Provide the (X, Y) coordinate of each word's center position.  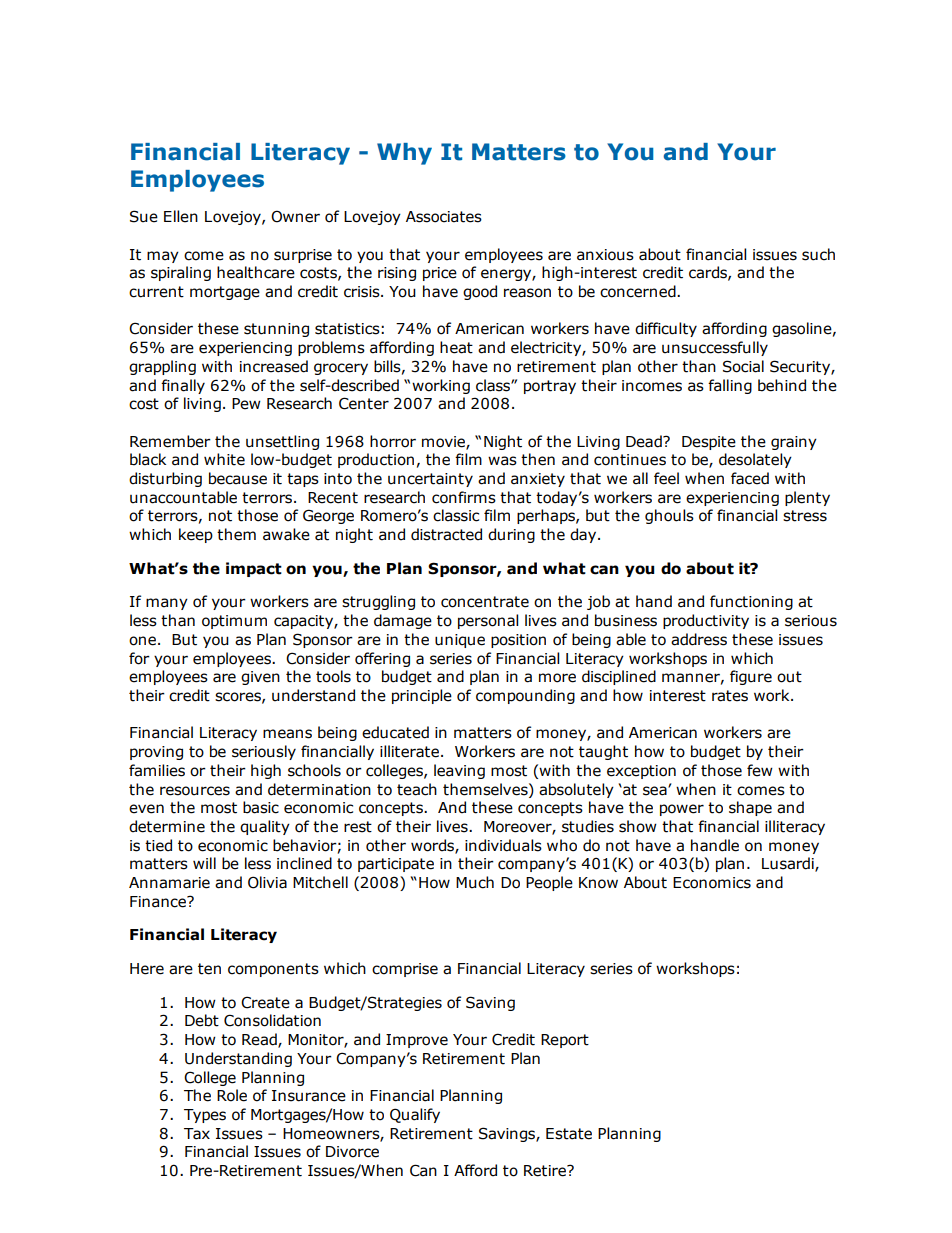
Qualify (415, 1115)
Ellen (181, 216)
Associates (444, 217)
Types (205, 1116)
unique (460, 641)
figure (751, 677)
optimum (234, 622)
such (818, 254)
